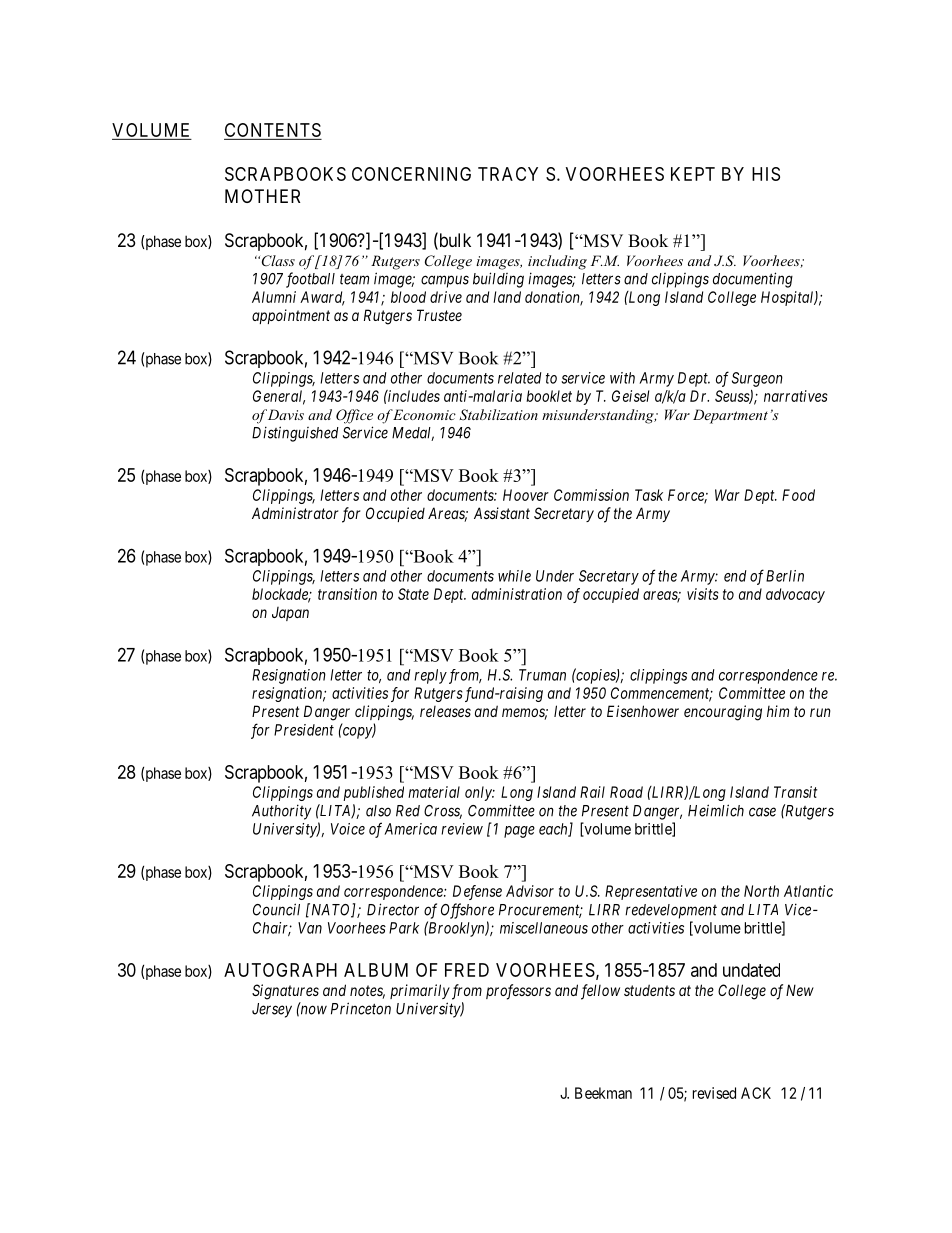 The height and width of the screenshot is (1233, 952). What do you see at coordinates (508, 174) in the screenshot?
I see `TRACY` at bounding box center [508, 174].
